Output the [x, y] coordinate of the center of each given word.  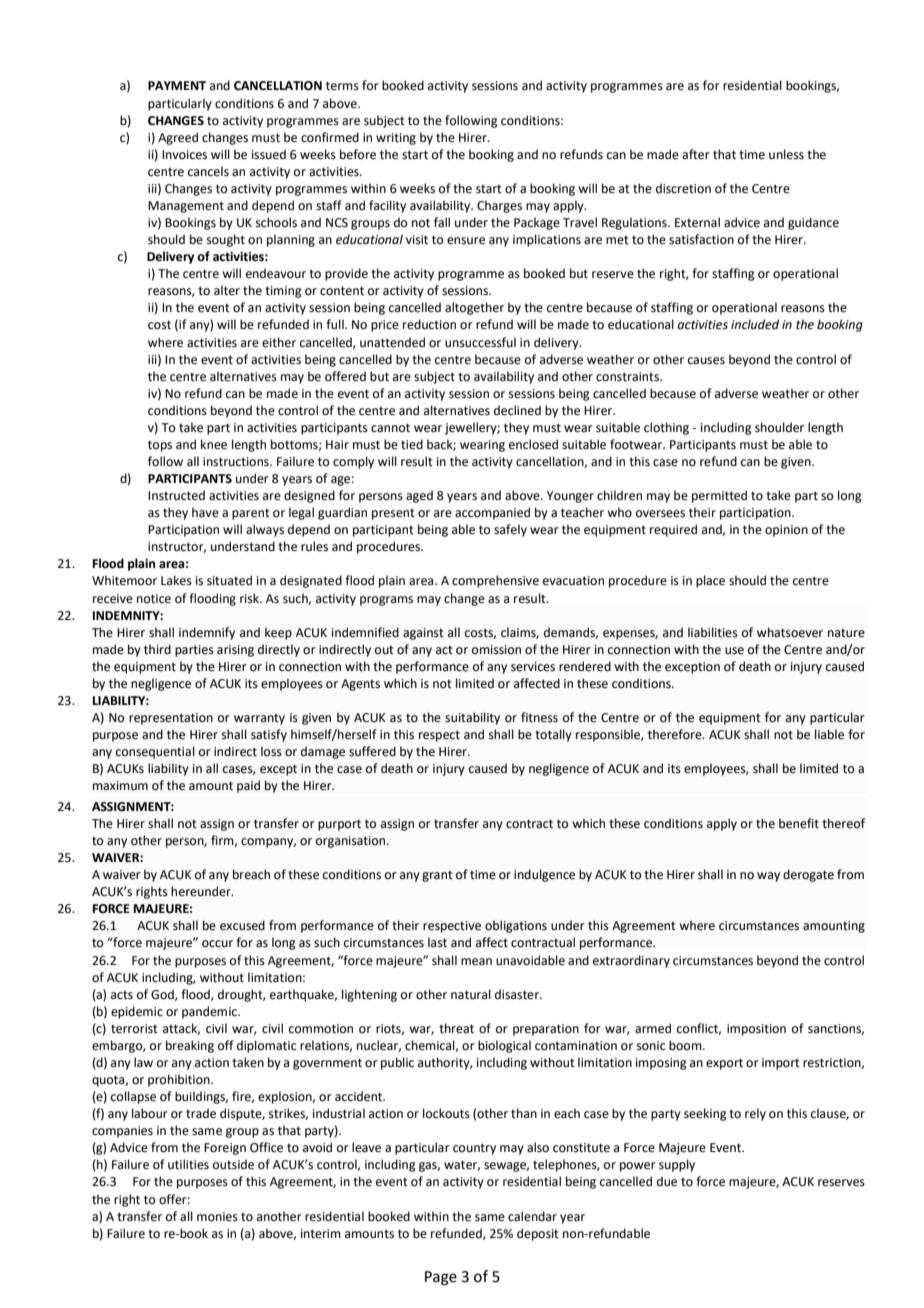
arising [235, 651]
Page [441, 1278]
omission [496, 650]
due [667, 1181]
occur [217, 944]
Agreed [178, 138]
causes [706, 361]
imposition [756, 1030]
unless [786, 154]
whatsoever [790, 632]
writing [396, 139]
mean [476, 962]
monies [217, 1217]
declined [517, 410]
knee [214, 444]
